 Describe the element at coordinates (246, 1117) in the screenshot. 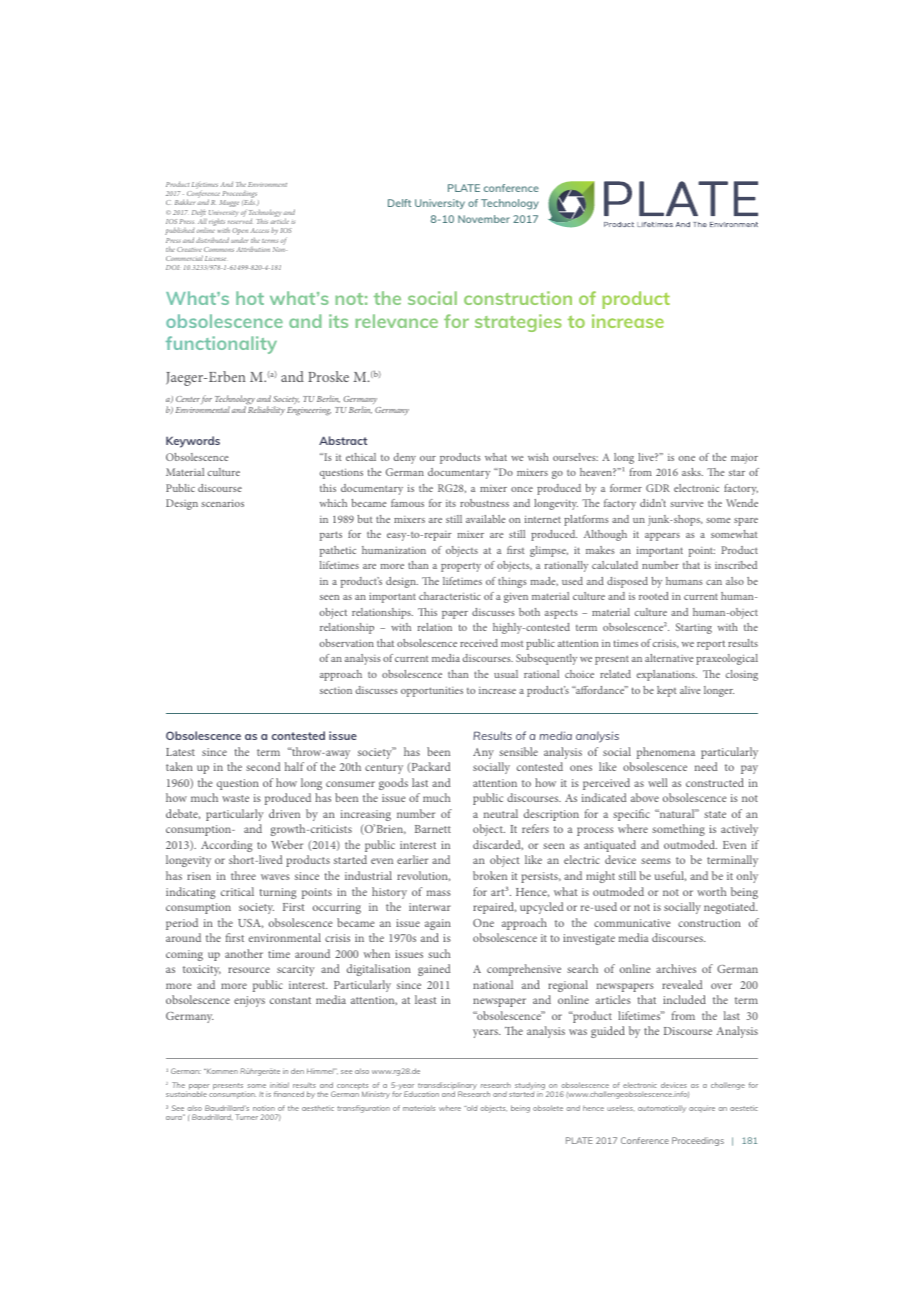

I see `Turner` at that location.
